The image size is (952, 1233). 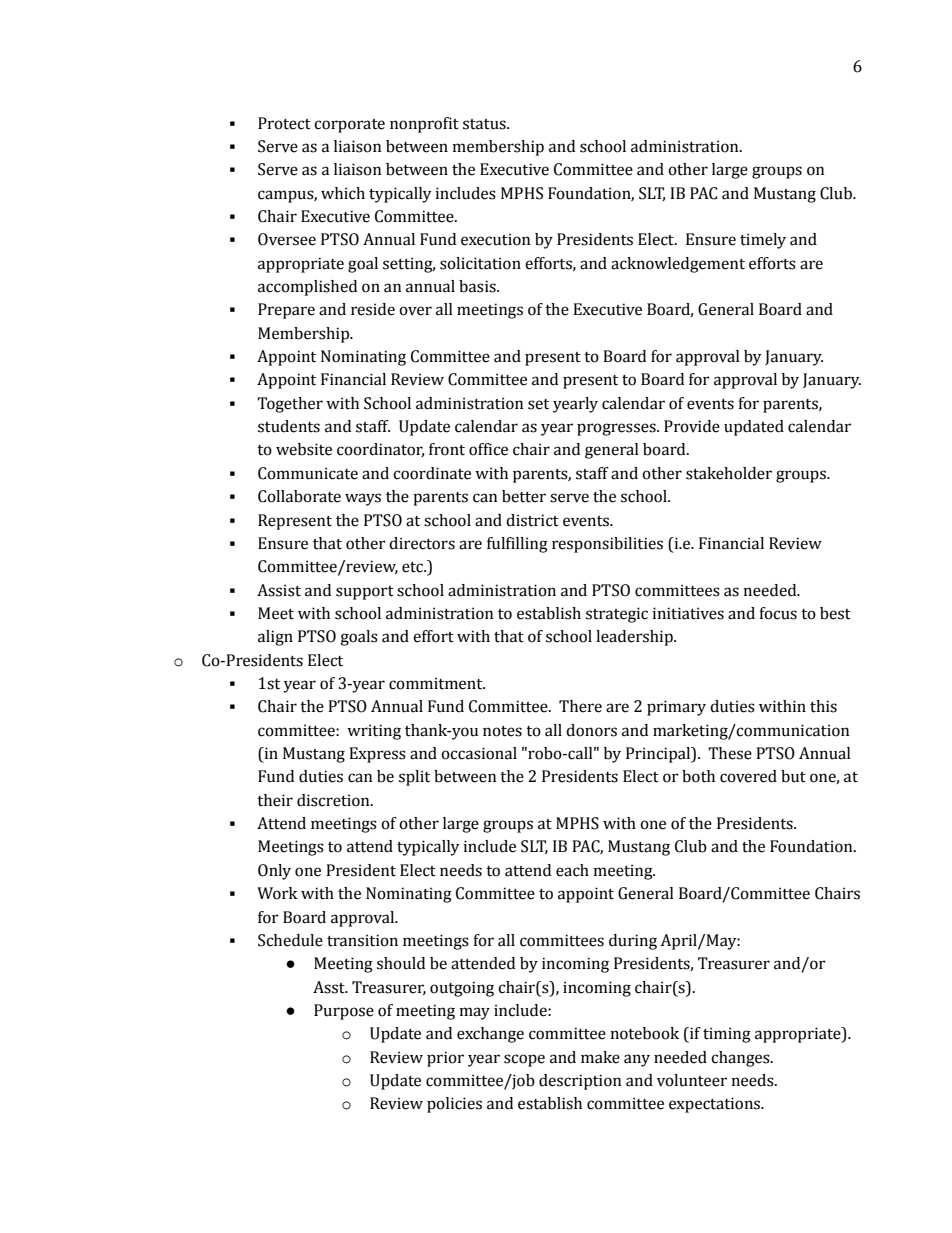 I want to click on corporate, so click(x=349, y=126).
